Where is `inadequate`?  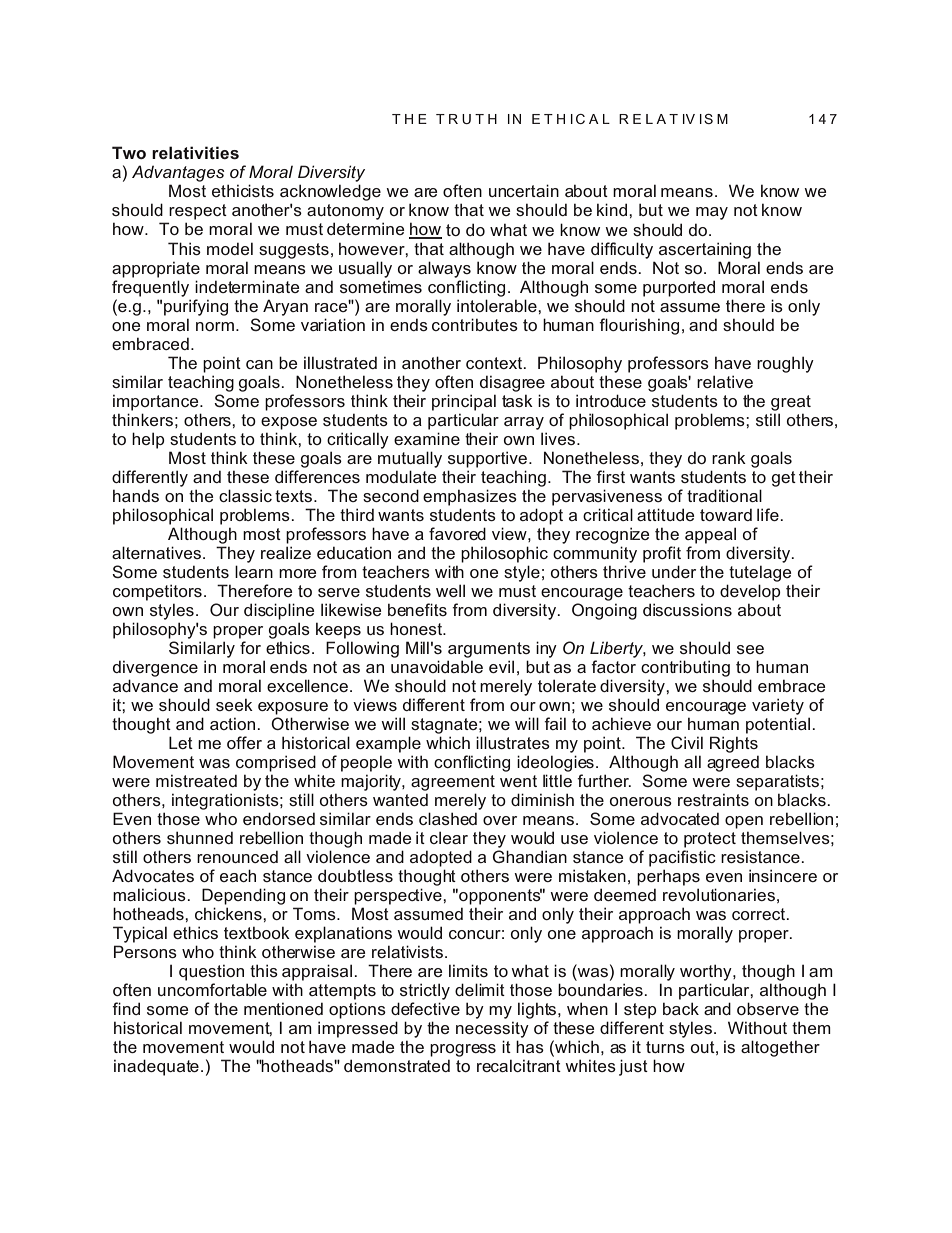 inadequate is located at coordinates (156, 1067).
